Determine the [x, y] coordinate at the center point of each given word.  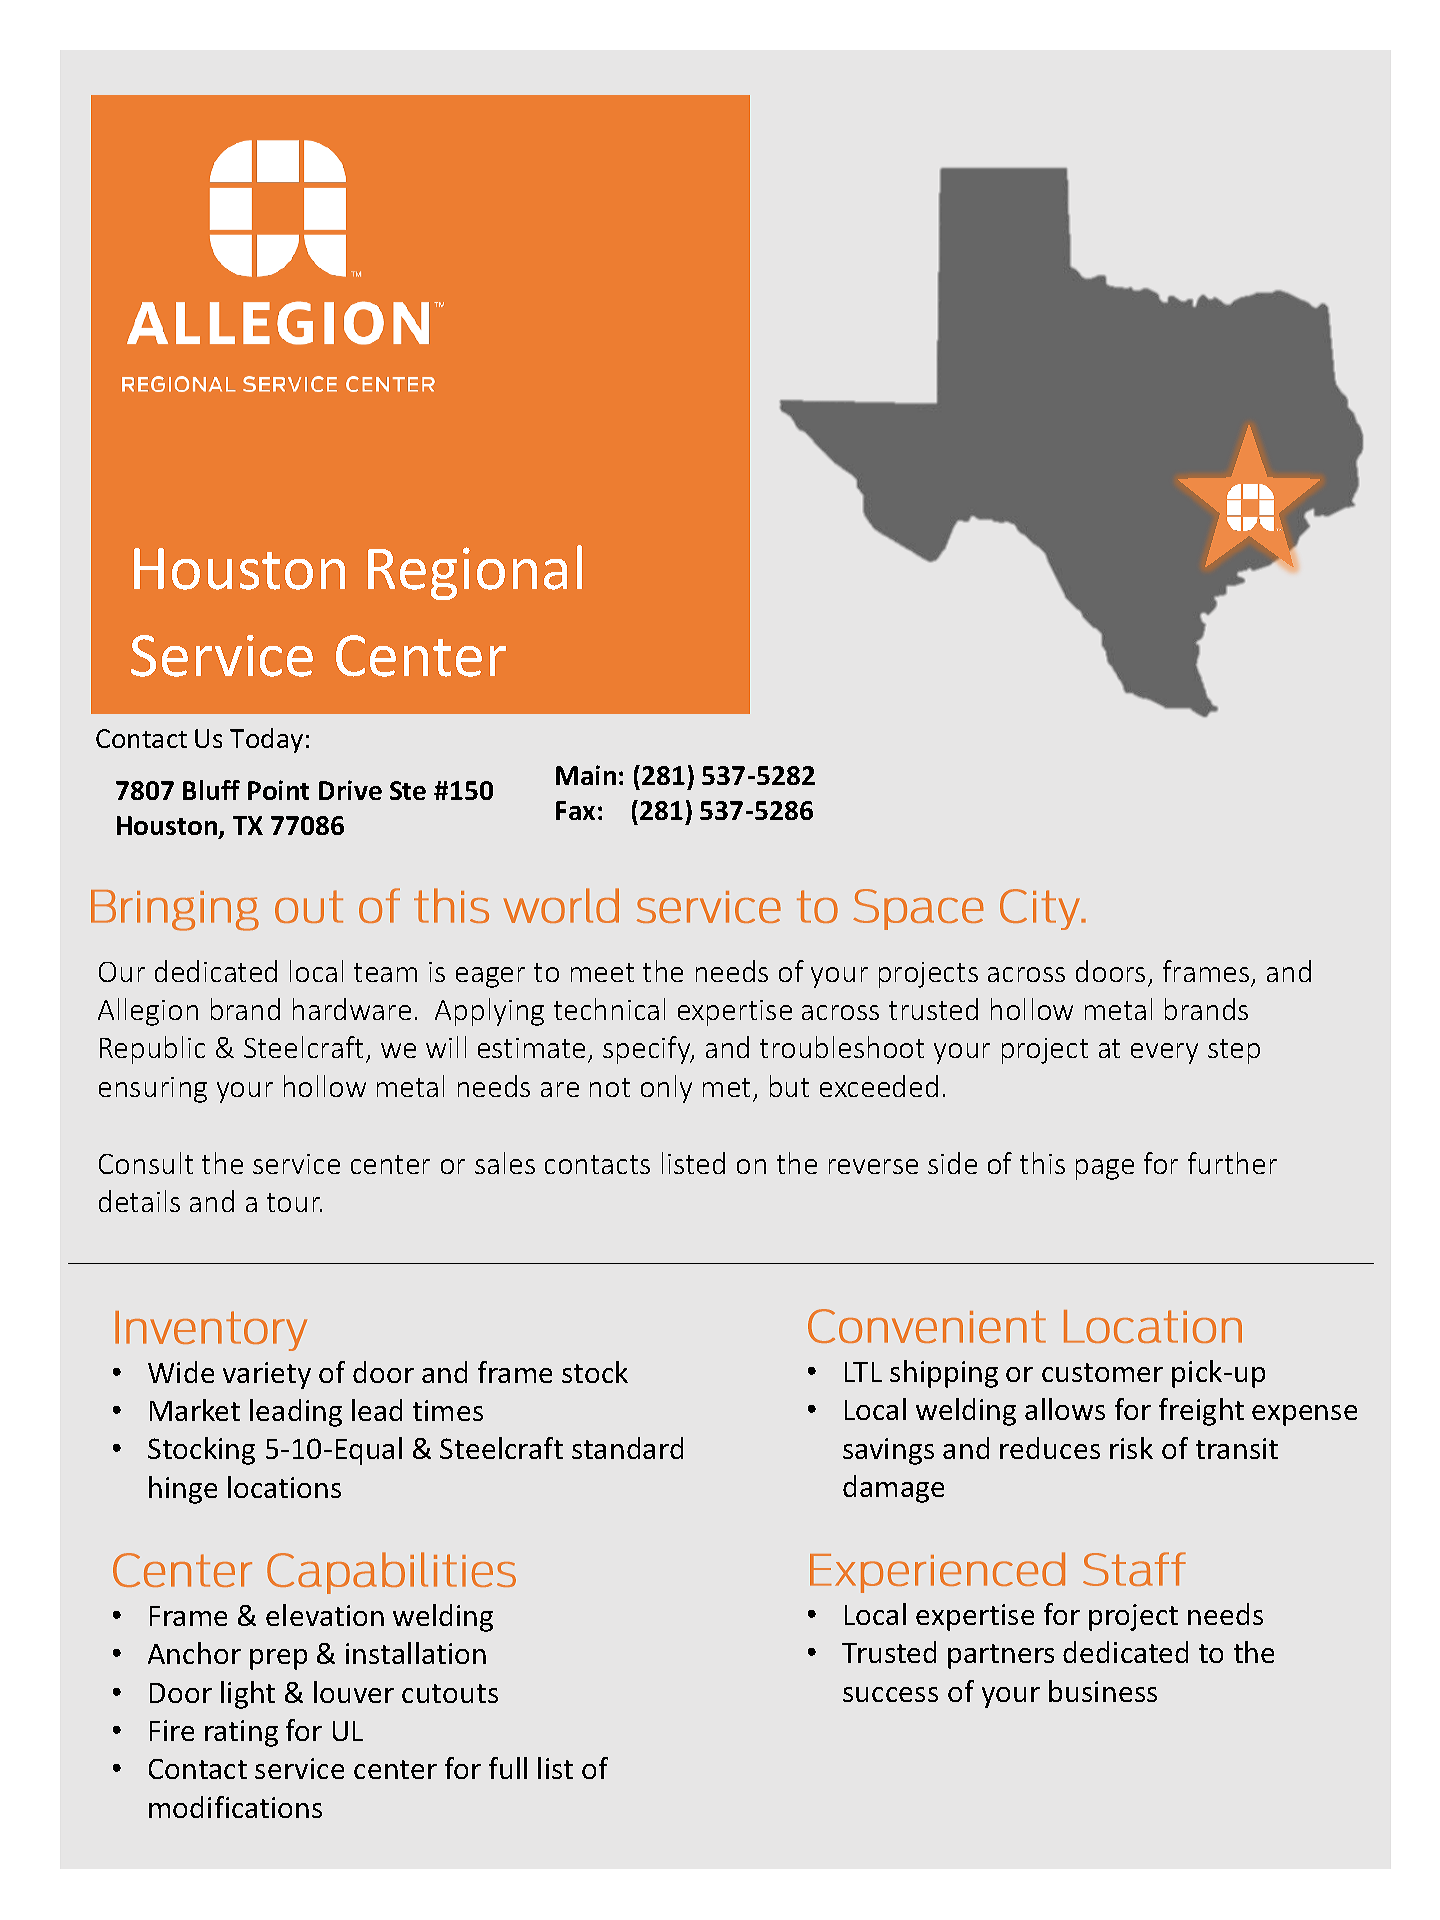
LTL [863, 1372]
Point [278, 790]
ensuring [153, 1090]
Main [586, 775]
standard [627, 1448]
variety [267, 1375]
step [1234, 1051]
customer [1102, 1372]
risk [1131, 1448]
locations [284, 1487]
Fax [575, 810]
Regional [475, 572]
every [1164, 1053]
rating [241, 1733]
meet [602, 972]
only [666, 1089]
